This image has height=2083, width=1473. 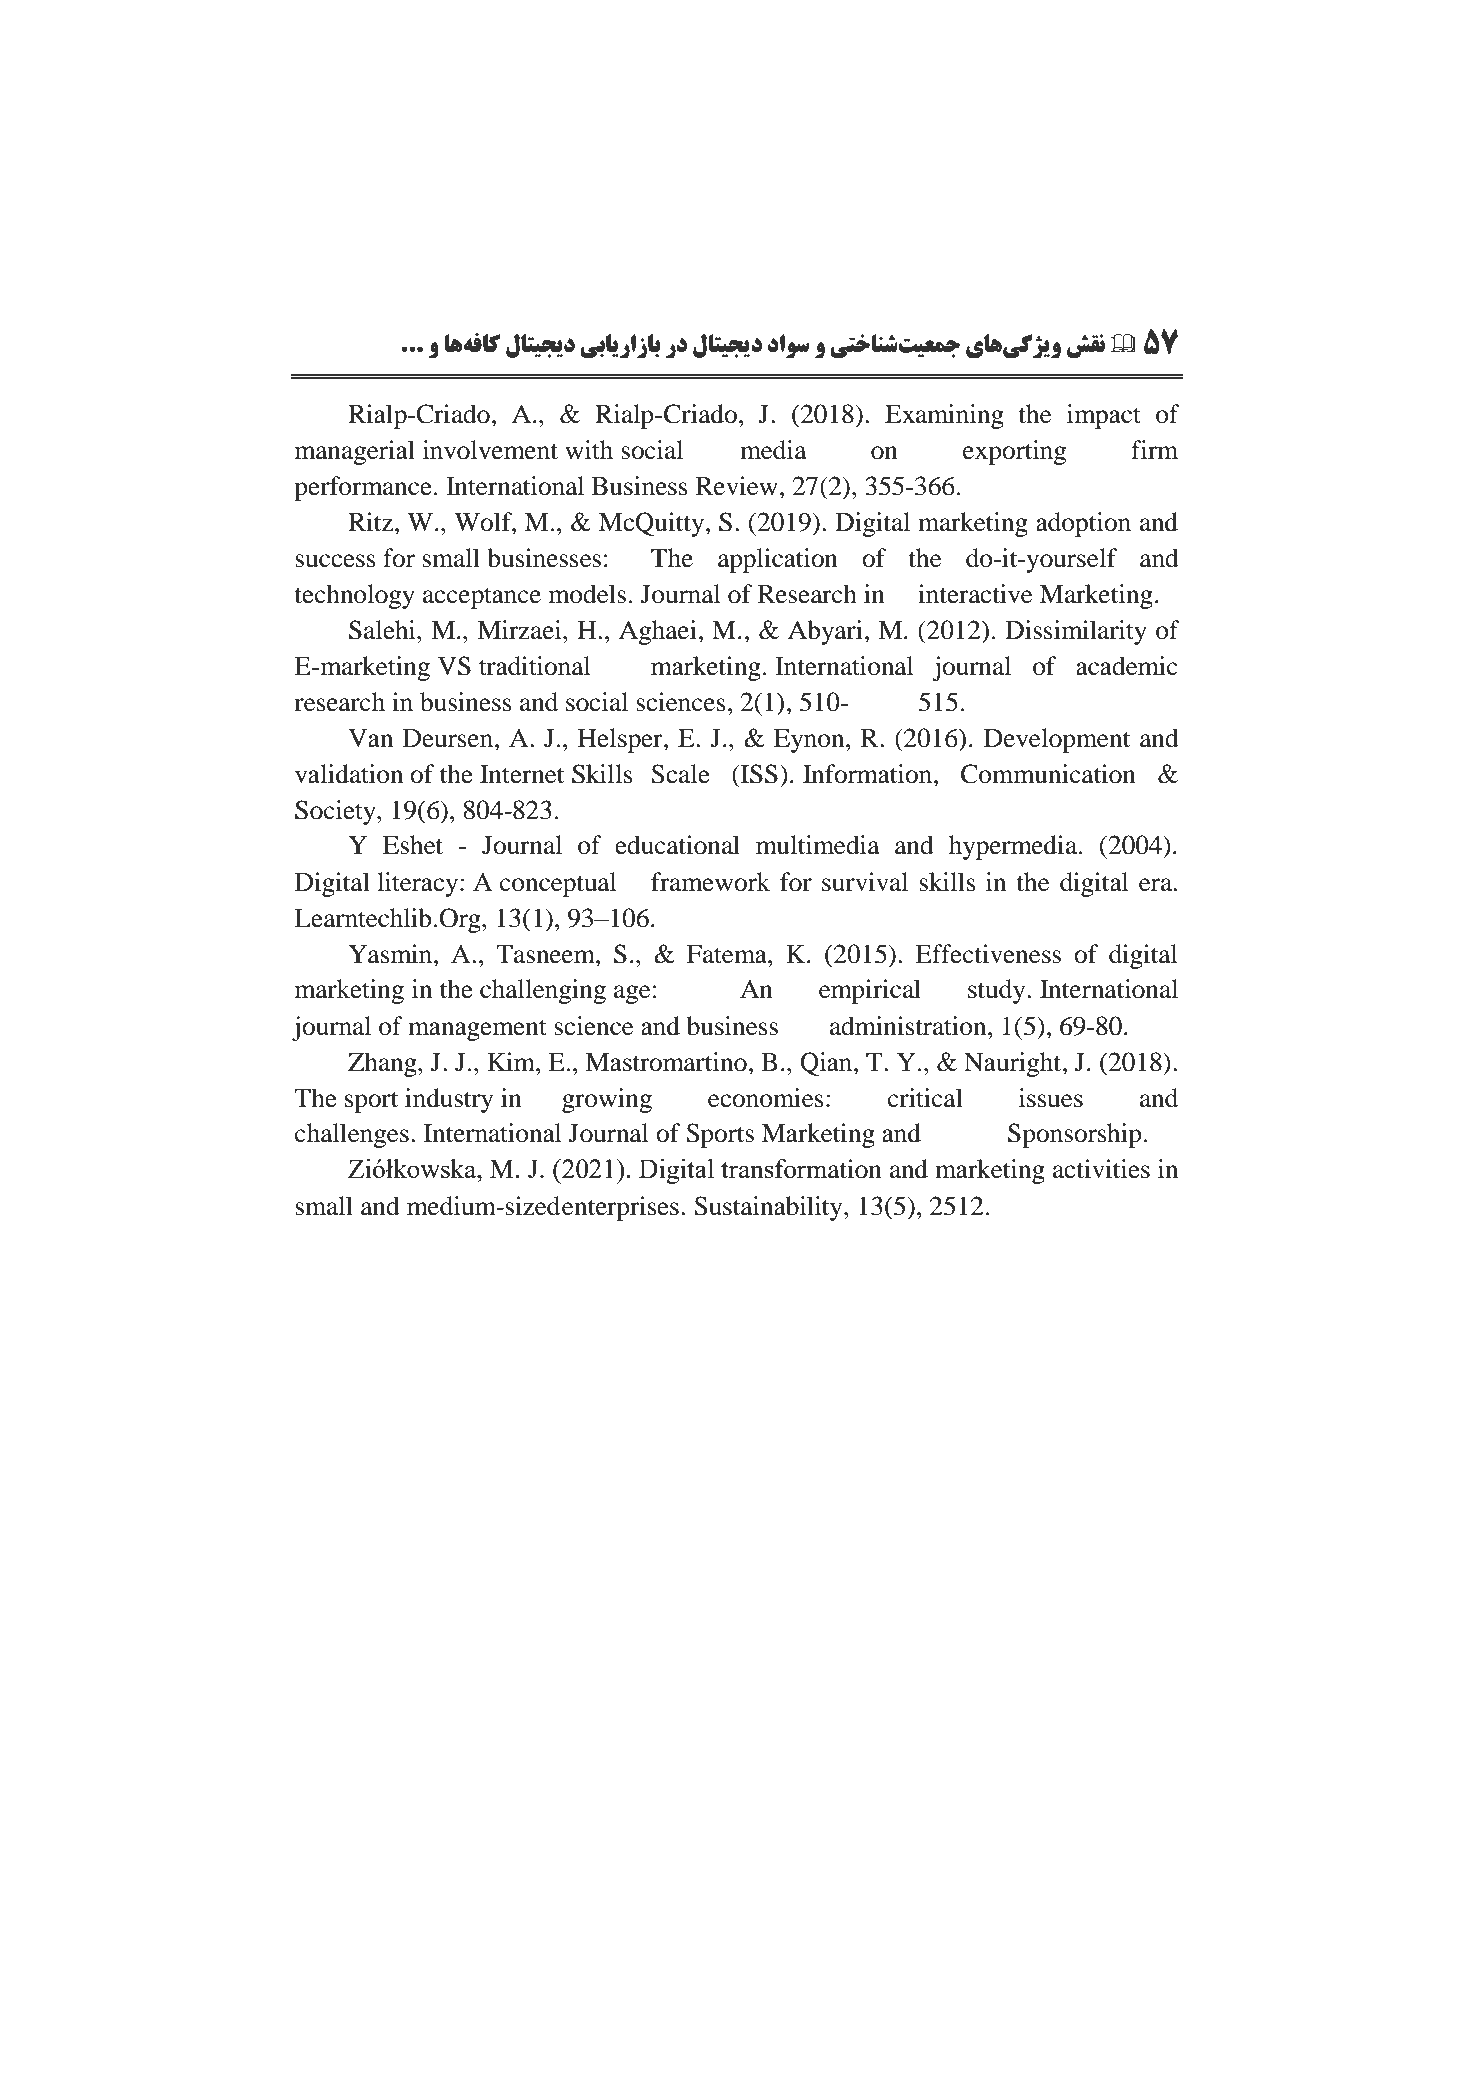 I want to click on Sustainability, so click(x=769, y=1208).
